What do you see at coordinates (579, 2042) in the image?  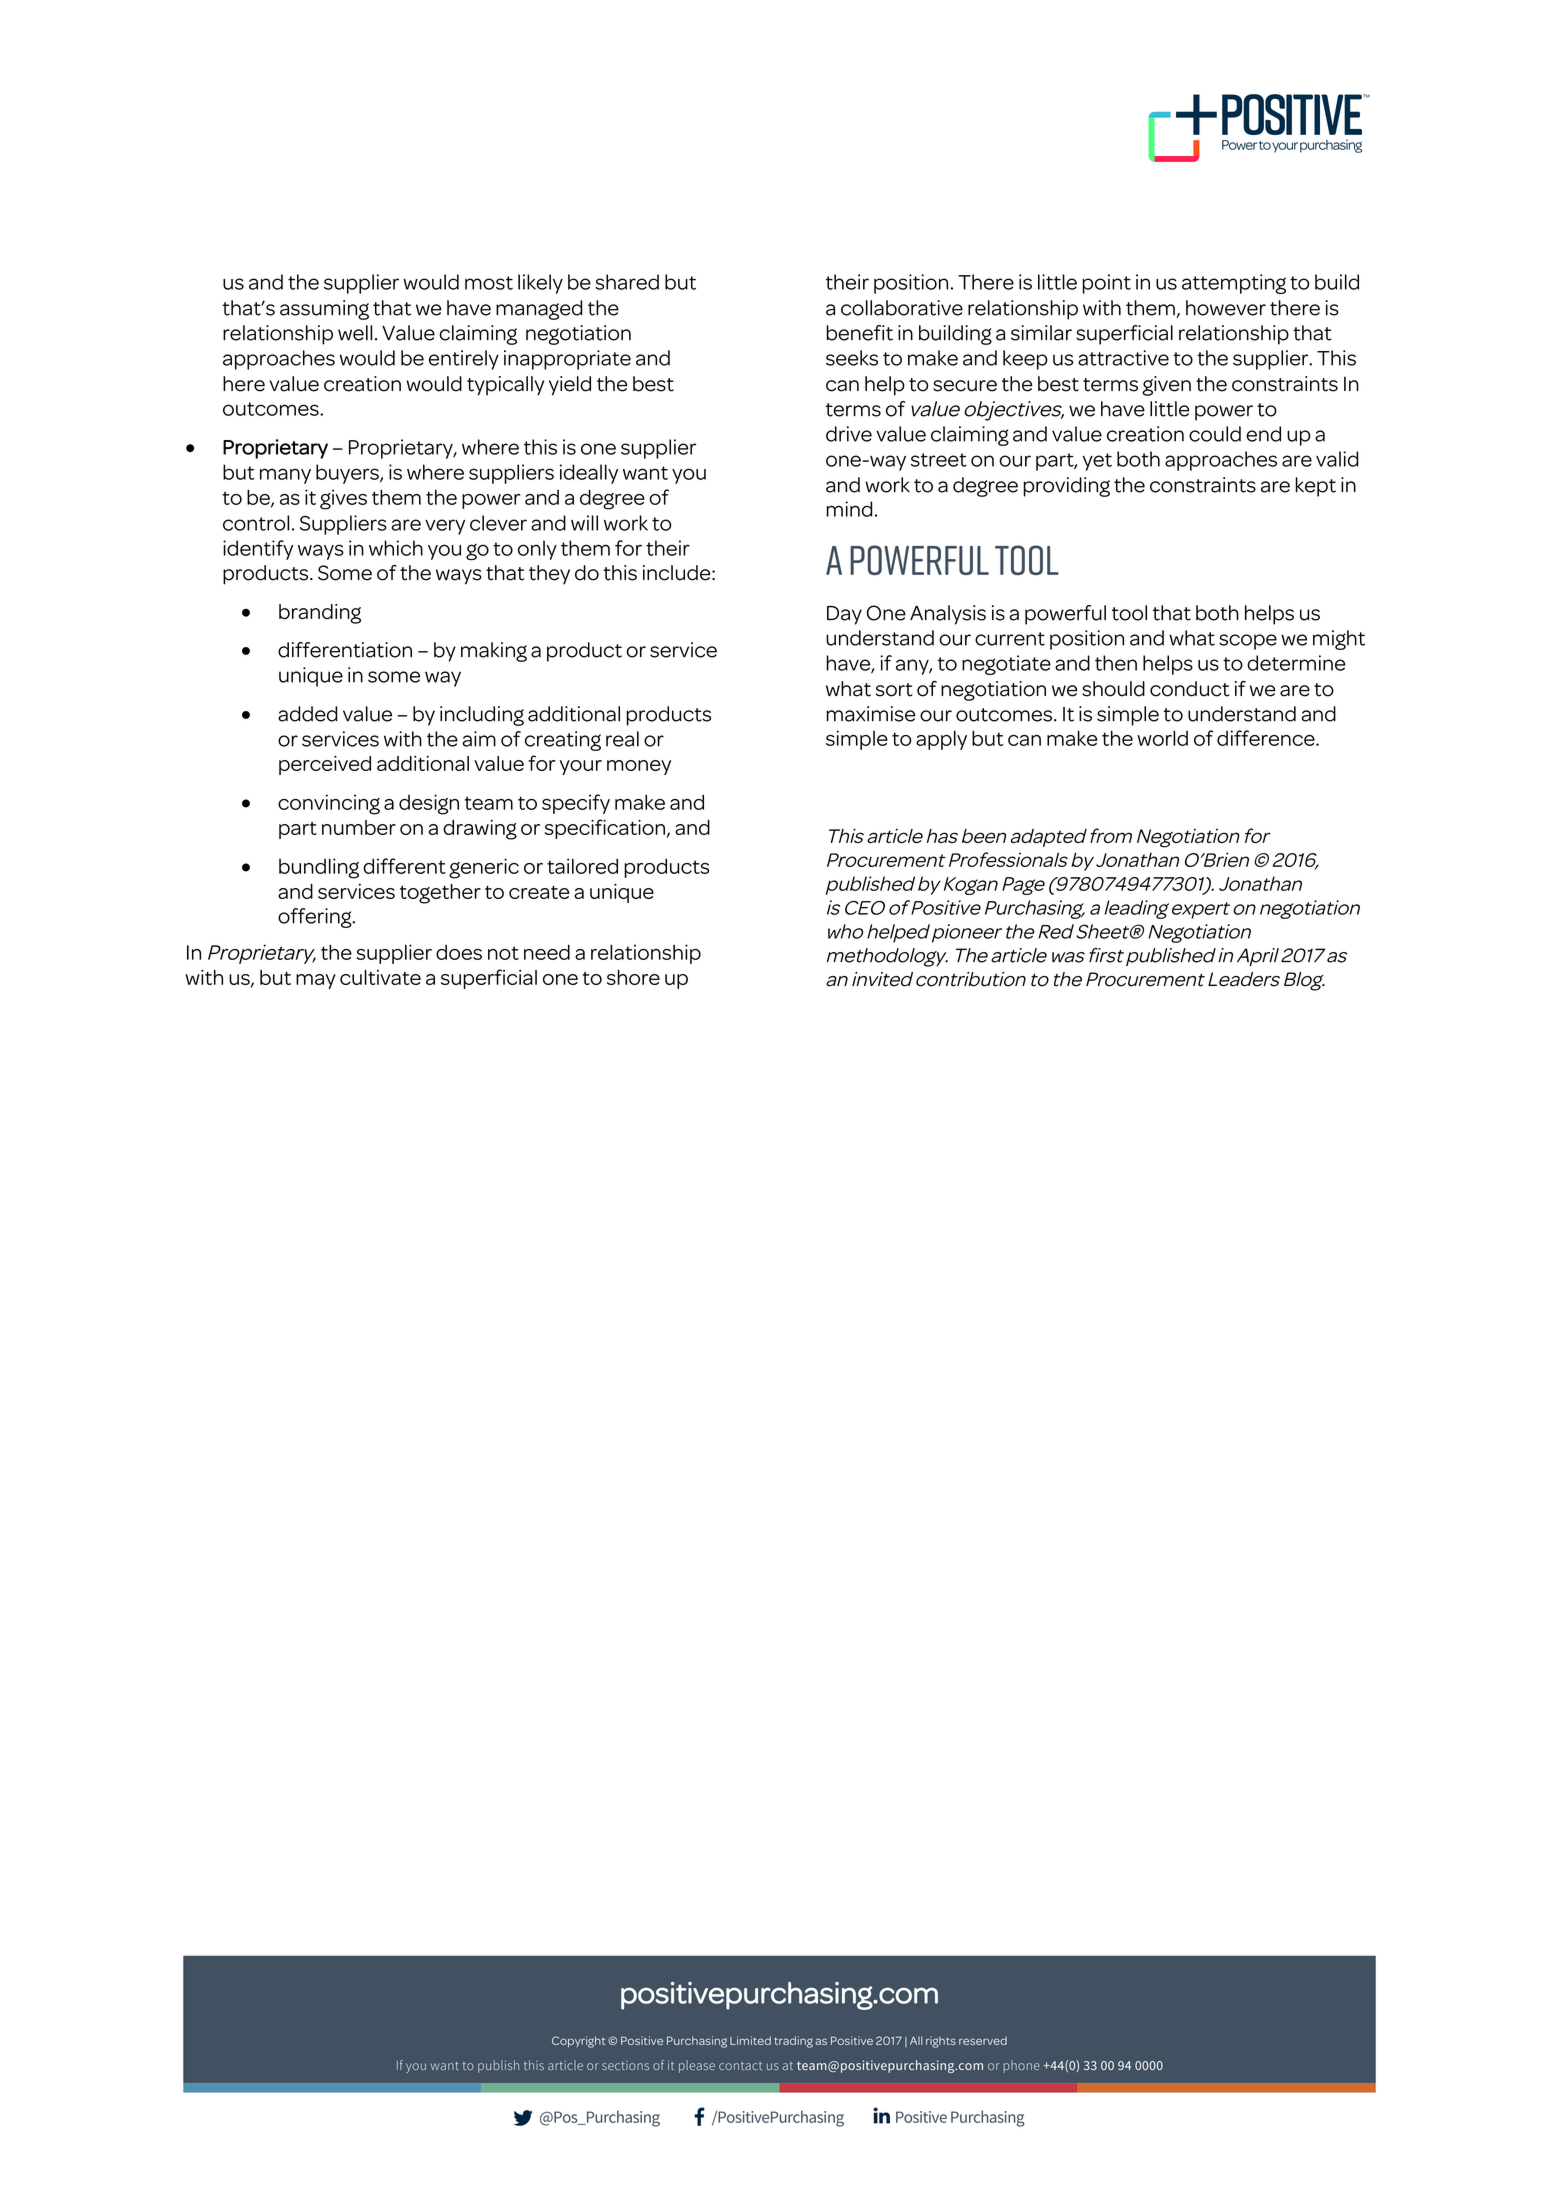 I see `Copyright` at bounding box center [579, 2042].
